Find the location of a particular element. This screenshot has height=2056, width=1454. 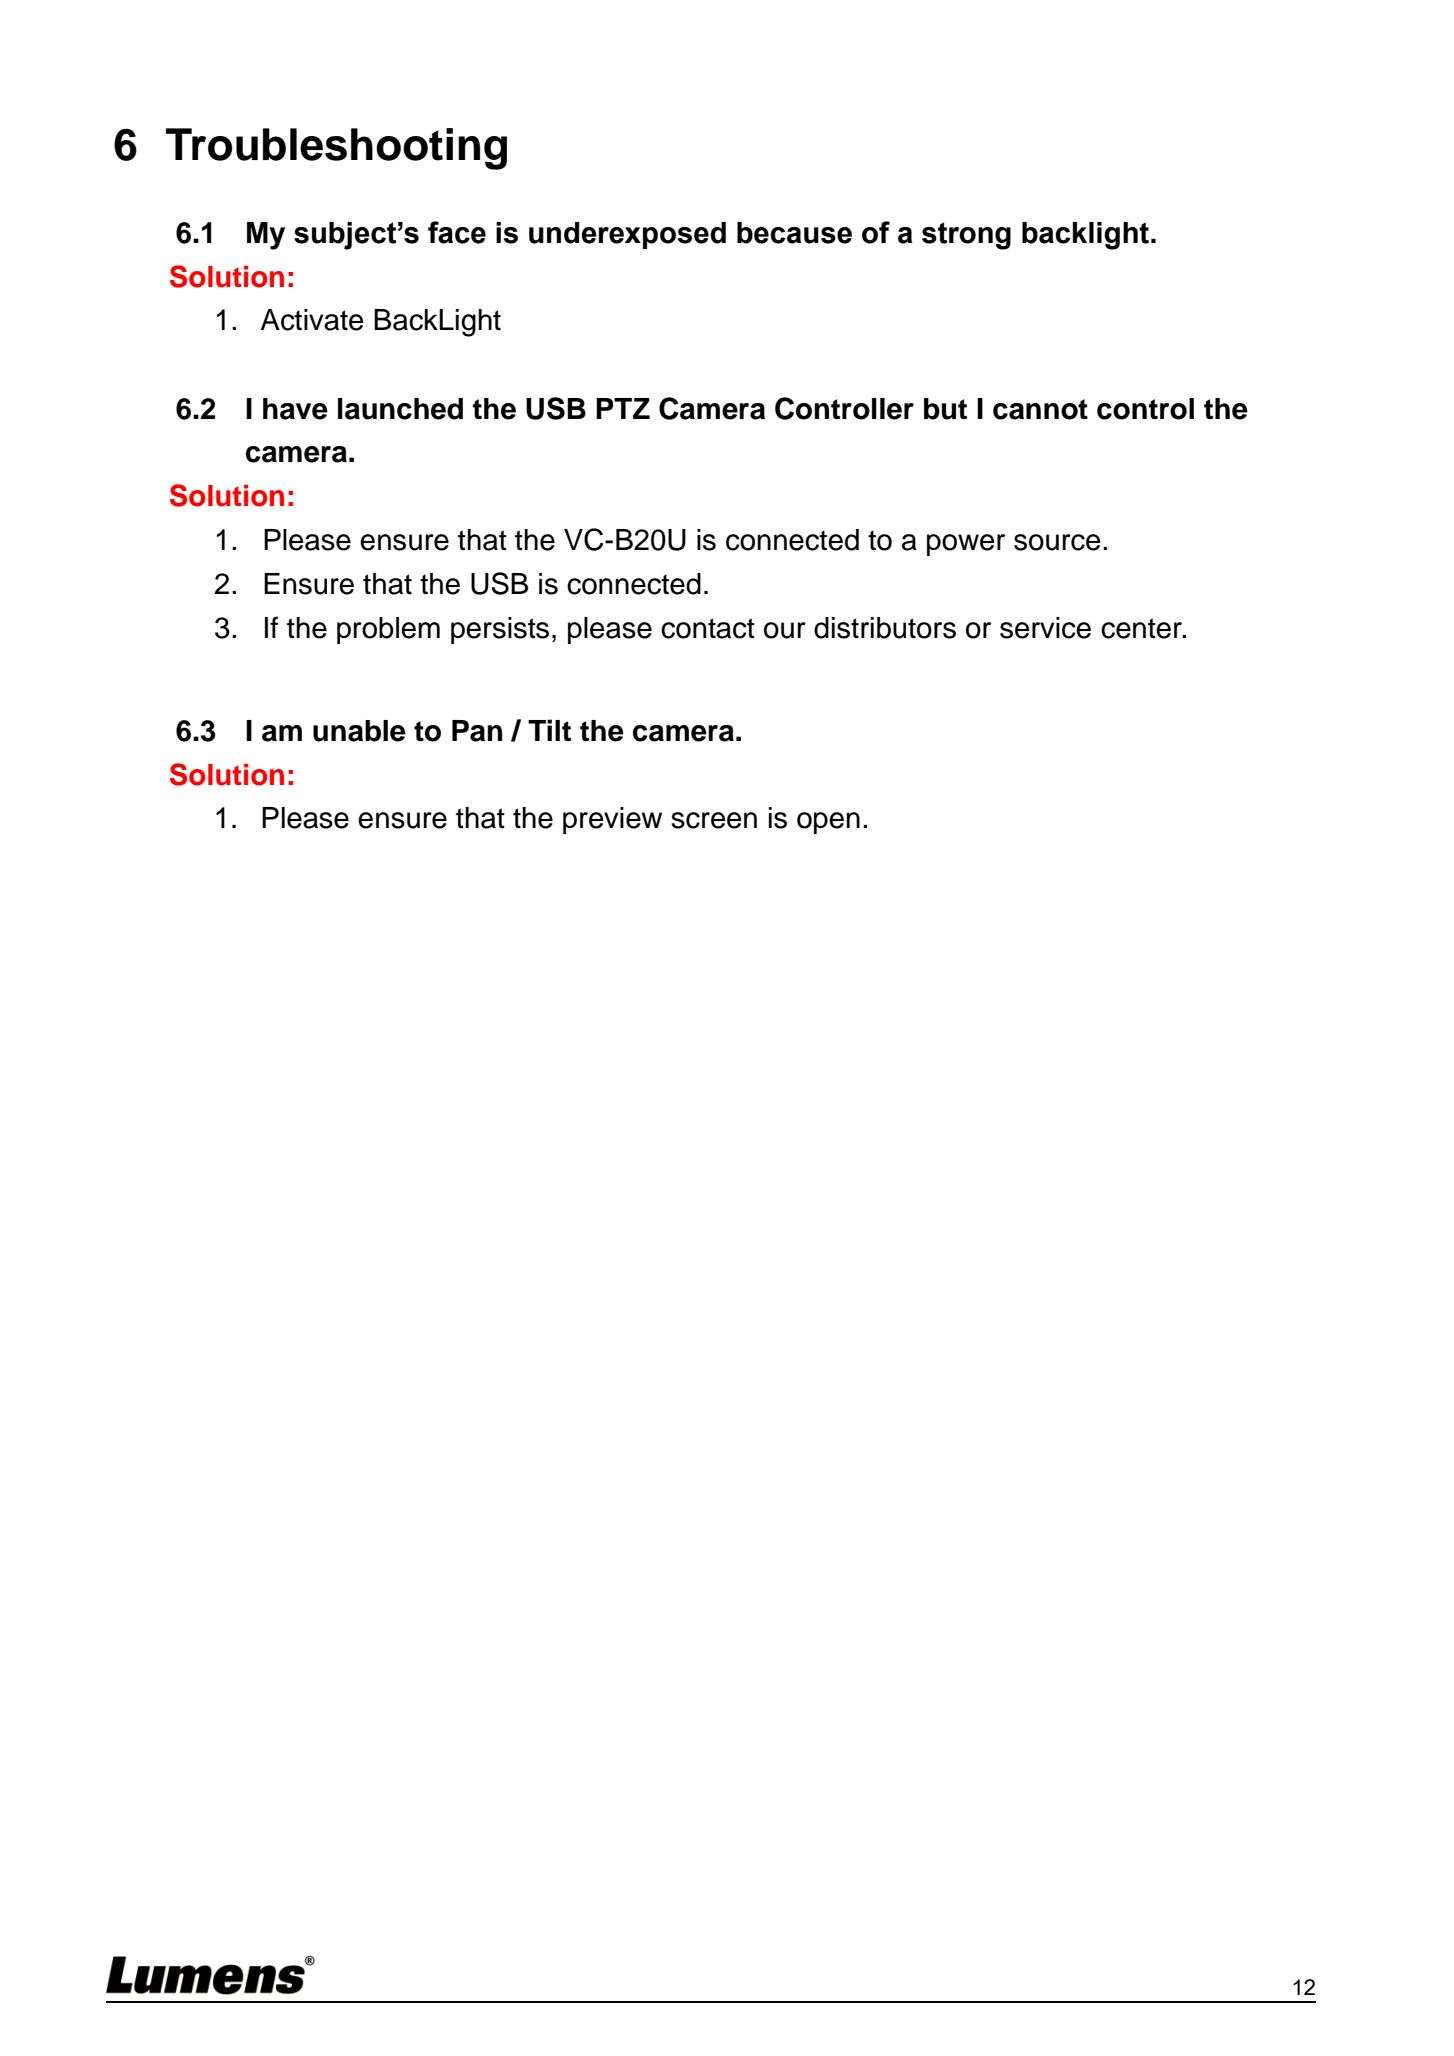

unable is located at coordinates (359, 731).
